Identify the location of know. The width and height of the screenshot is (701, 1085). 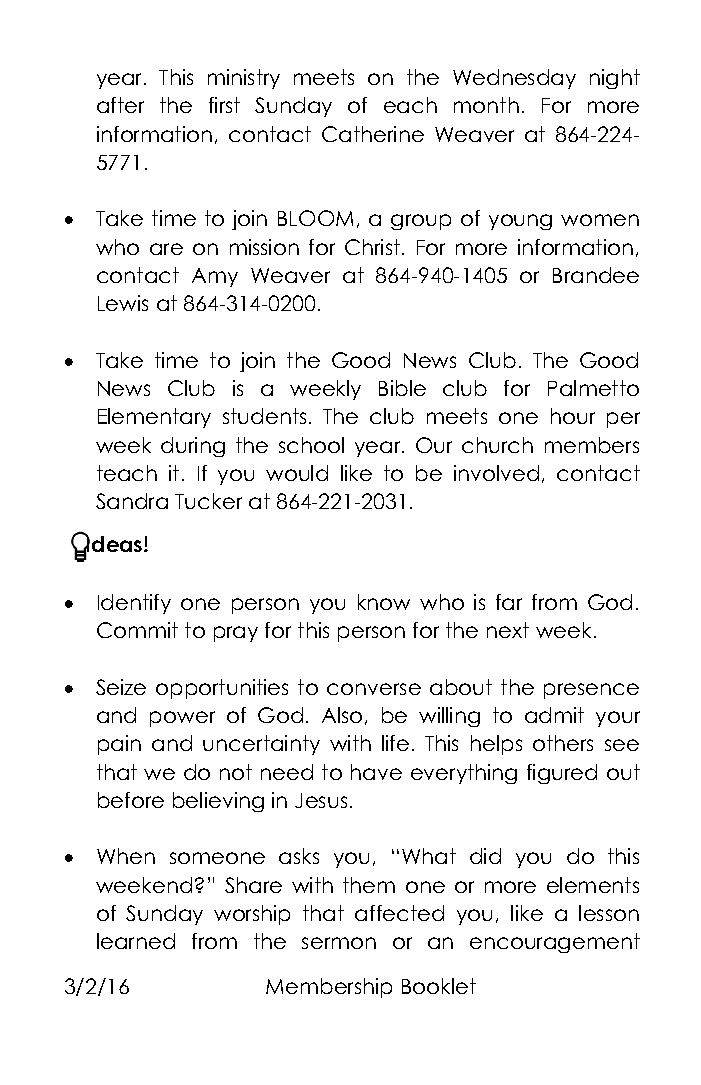
(384, 602).
